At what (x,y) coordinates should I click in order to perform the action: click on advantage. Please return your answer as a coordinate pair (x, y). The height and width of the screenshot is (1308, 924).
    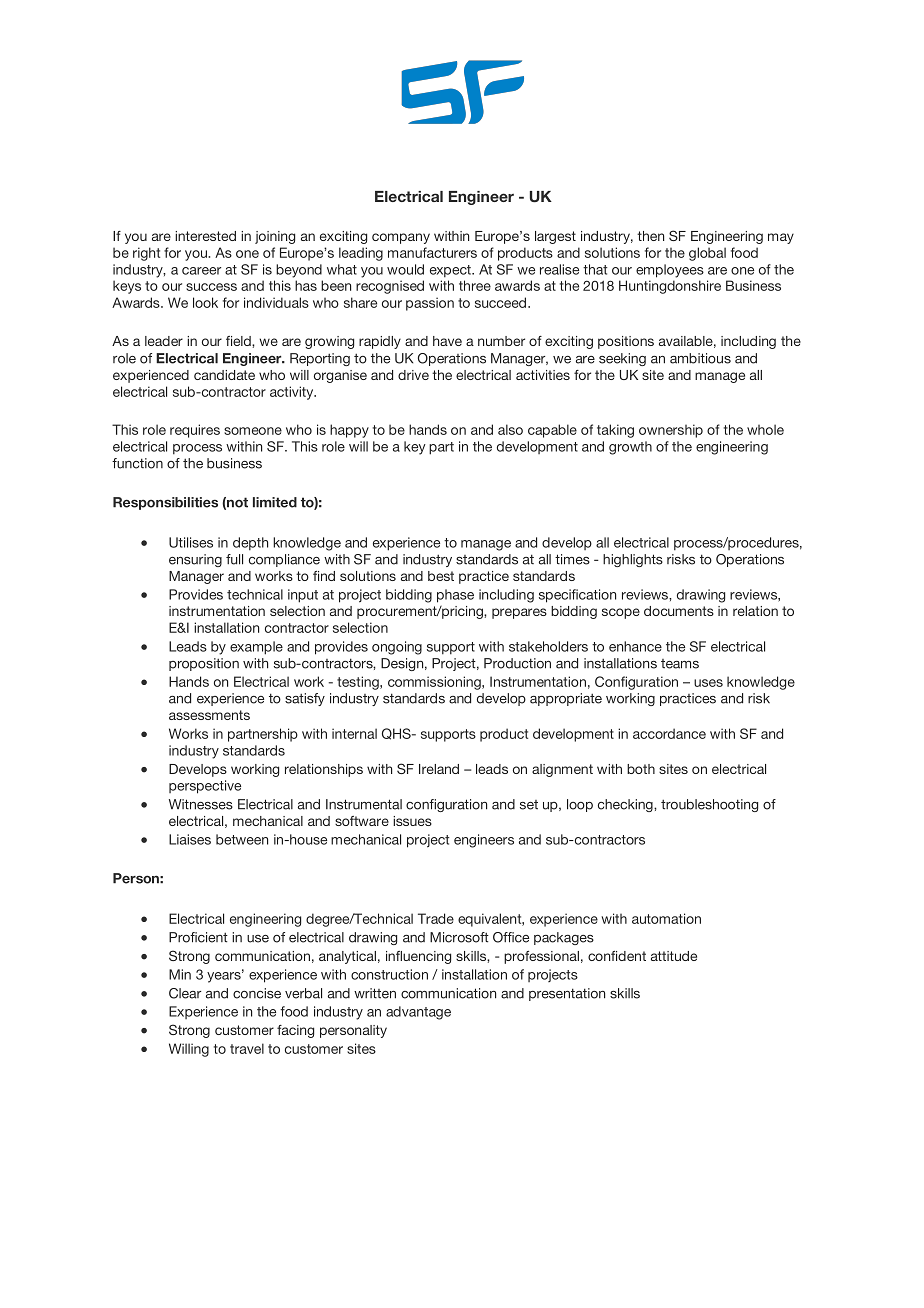
    Looking at the image, I should click on (418, 1013).
